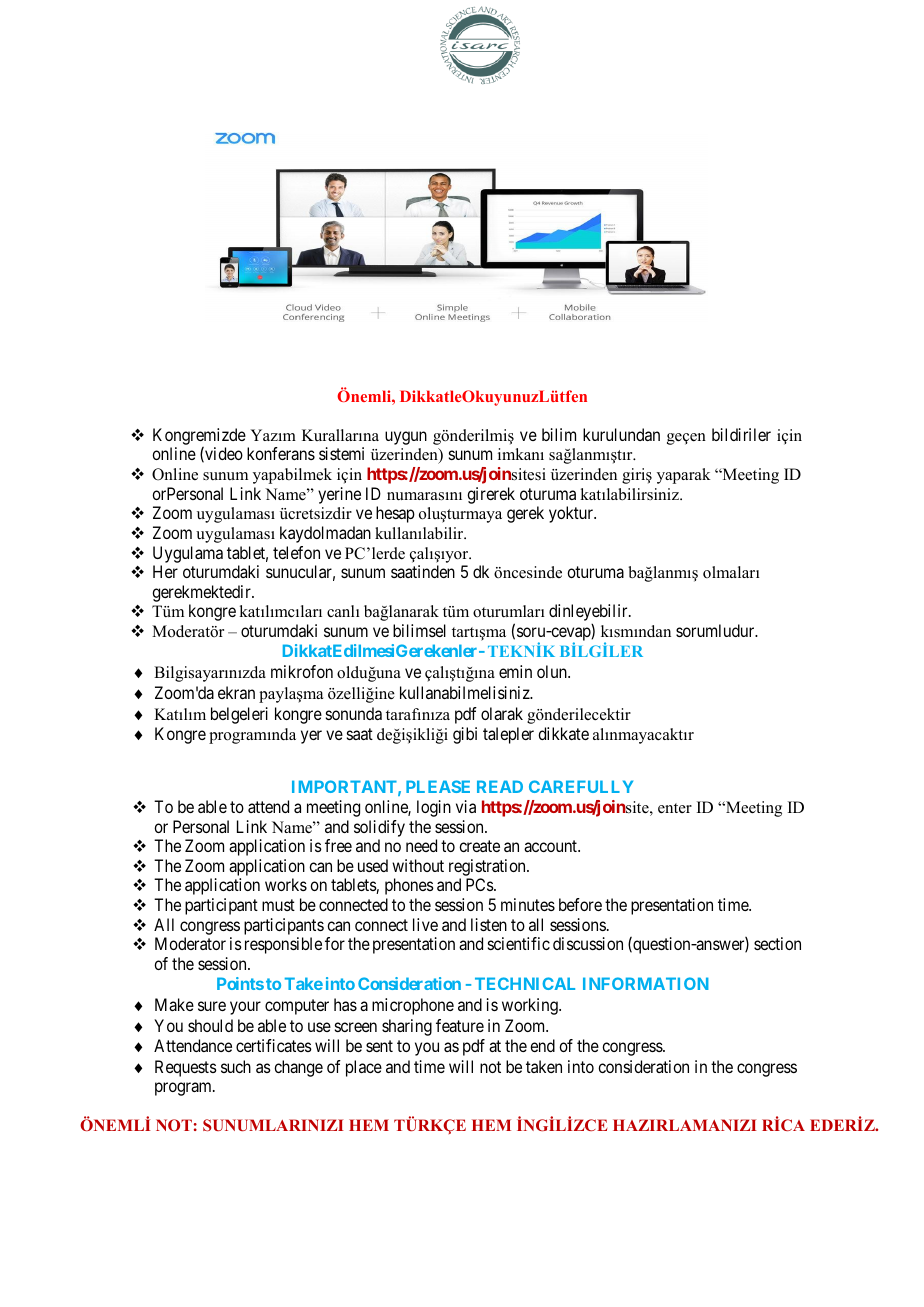 The width and height of the screenshot is (924, 1307). What do you see at coordinates (407, 1027) in the screenshot?
I see `sharing` at bounding box center [407, 1027].
